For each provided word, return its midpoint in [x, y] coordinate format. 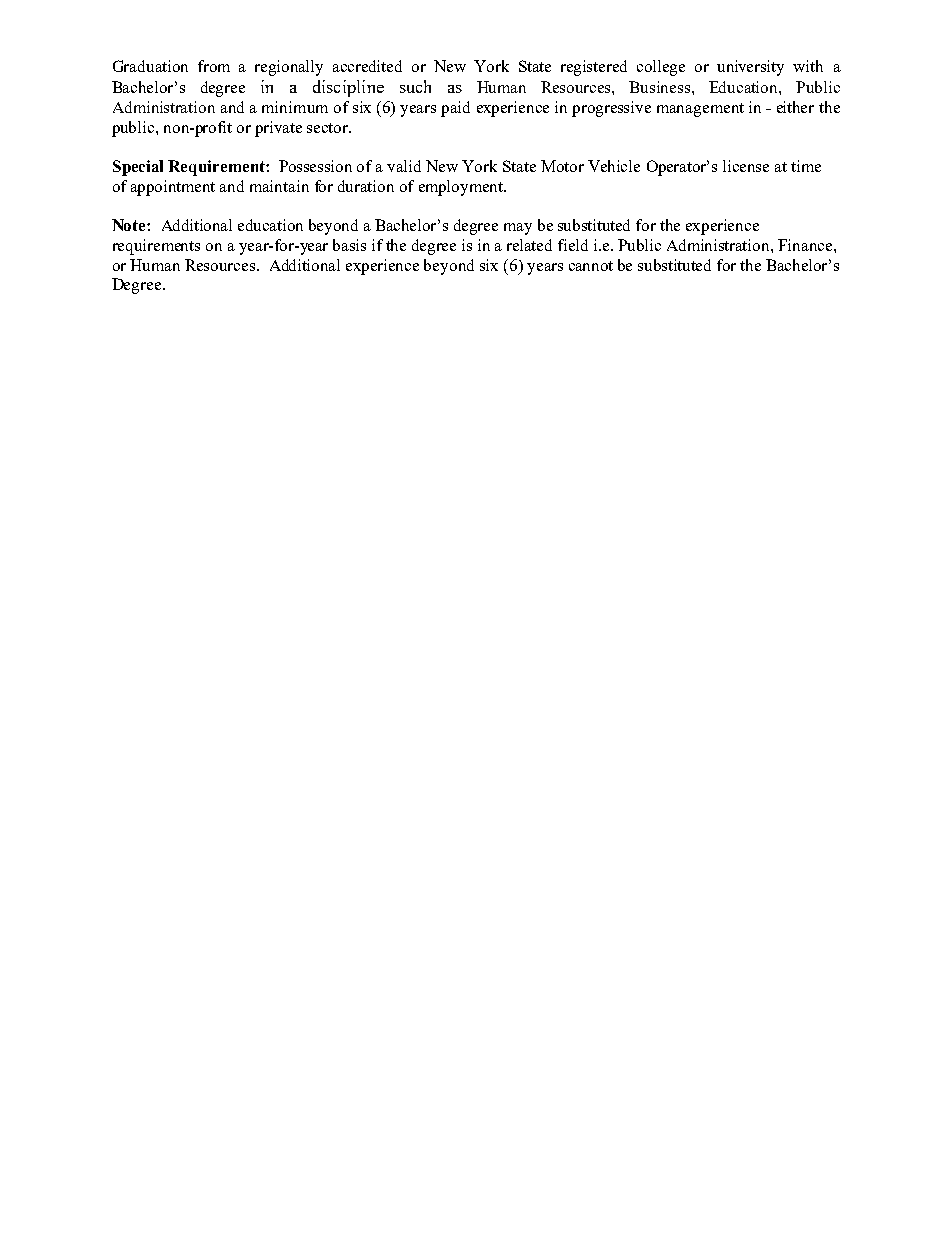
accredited [367, 66]
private [278, 129]
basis [349, 245]
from [214, 66]
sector [329, 128]
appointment [173, 188]
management [700, 110]
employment [462, 188]
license [746, 166]
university [750, 68]
